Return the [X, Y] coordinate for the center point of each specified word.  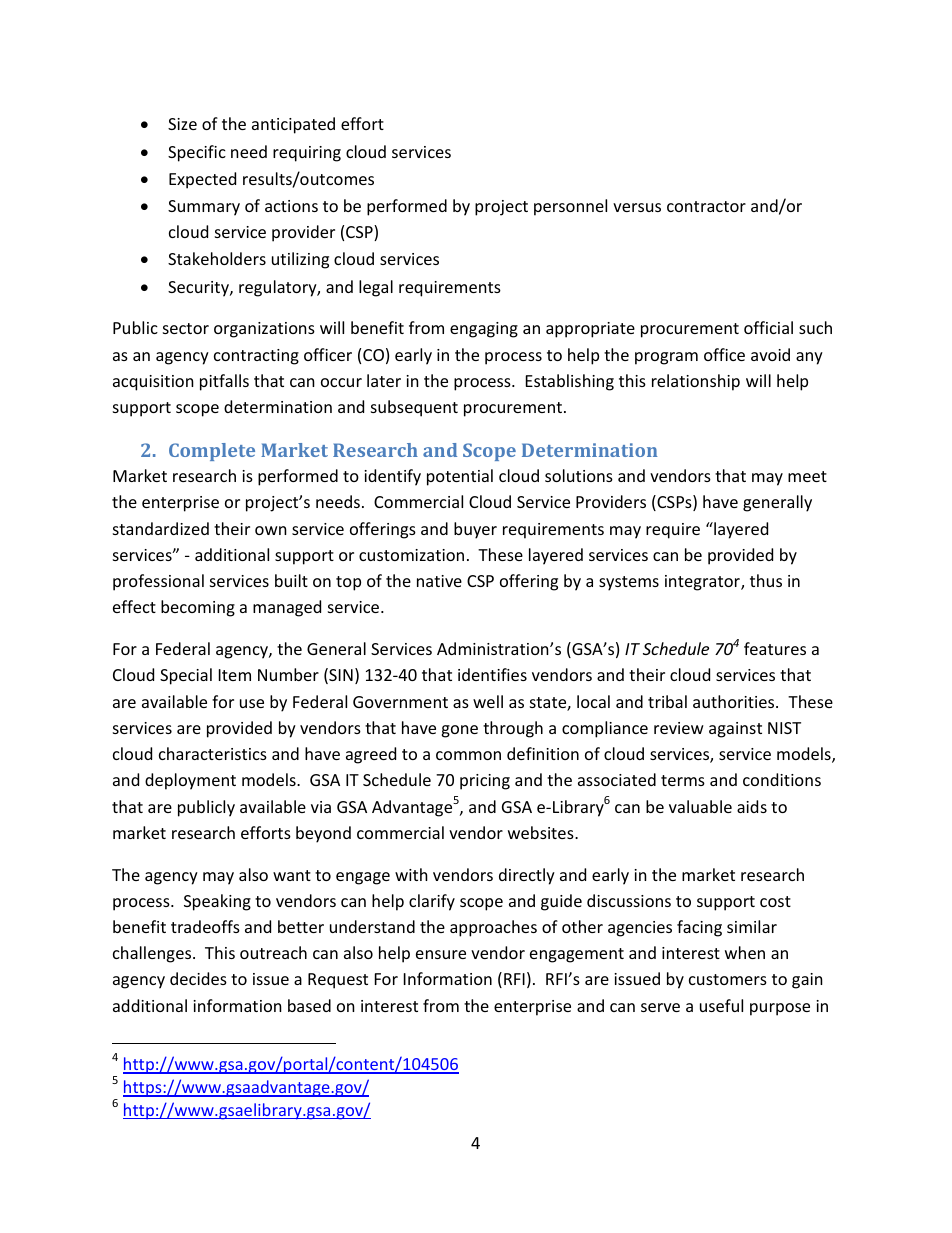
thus [766, 580]
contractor [706, 206]
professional [158, 582]
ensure [441, 954]
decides [198, 978]
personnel [570, 207]
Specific [197, 153]
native [439, 581]
